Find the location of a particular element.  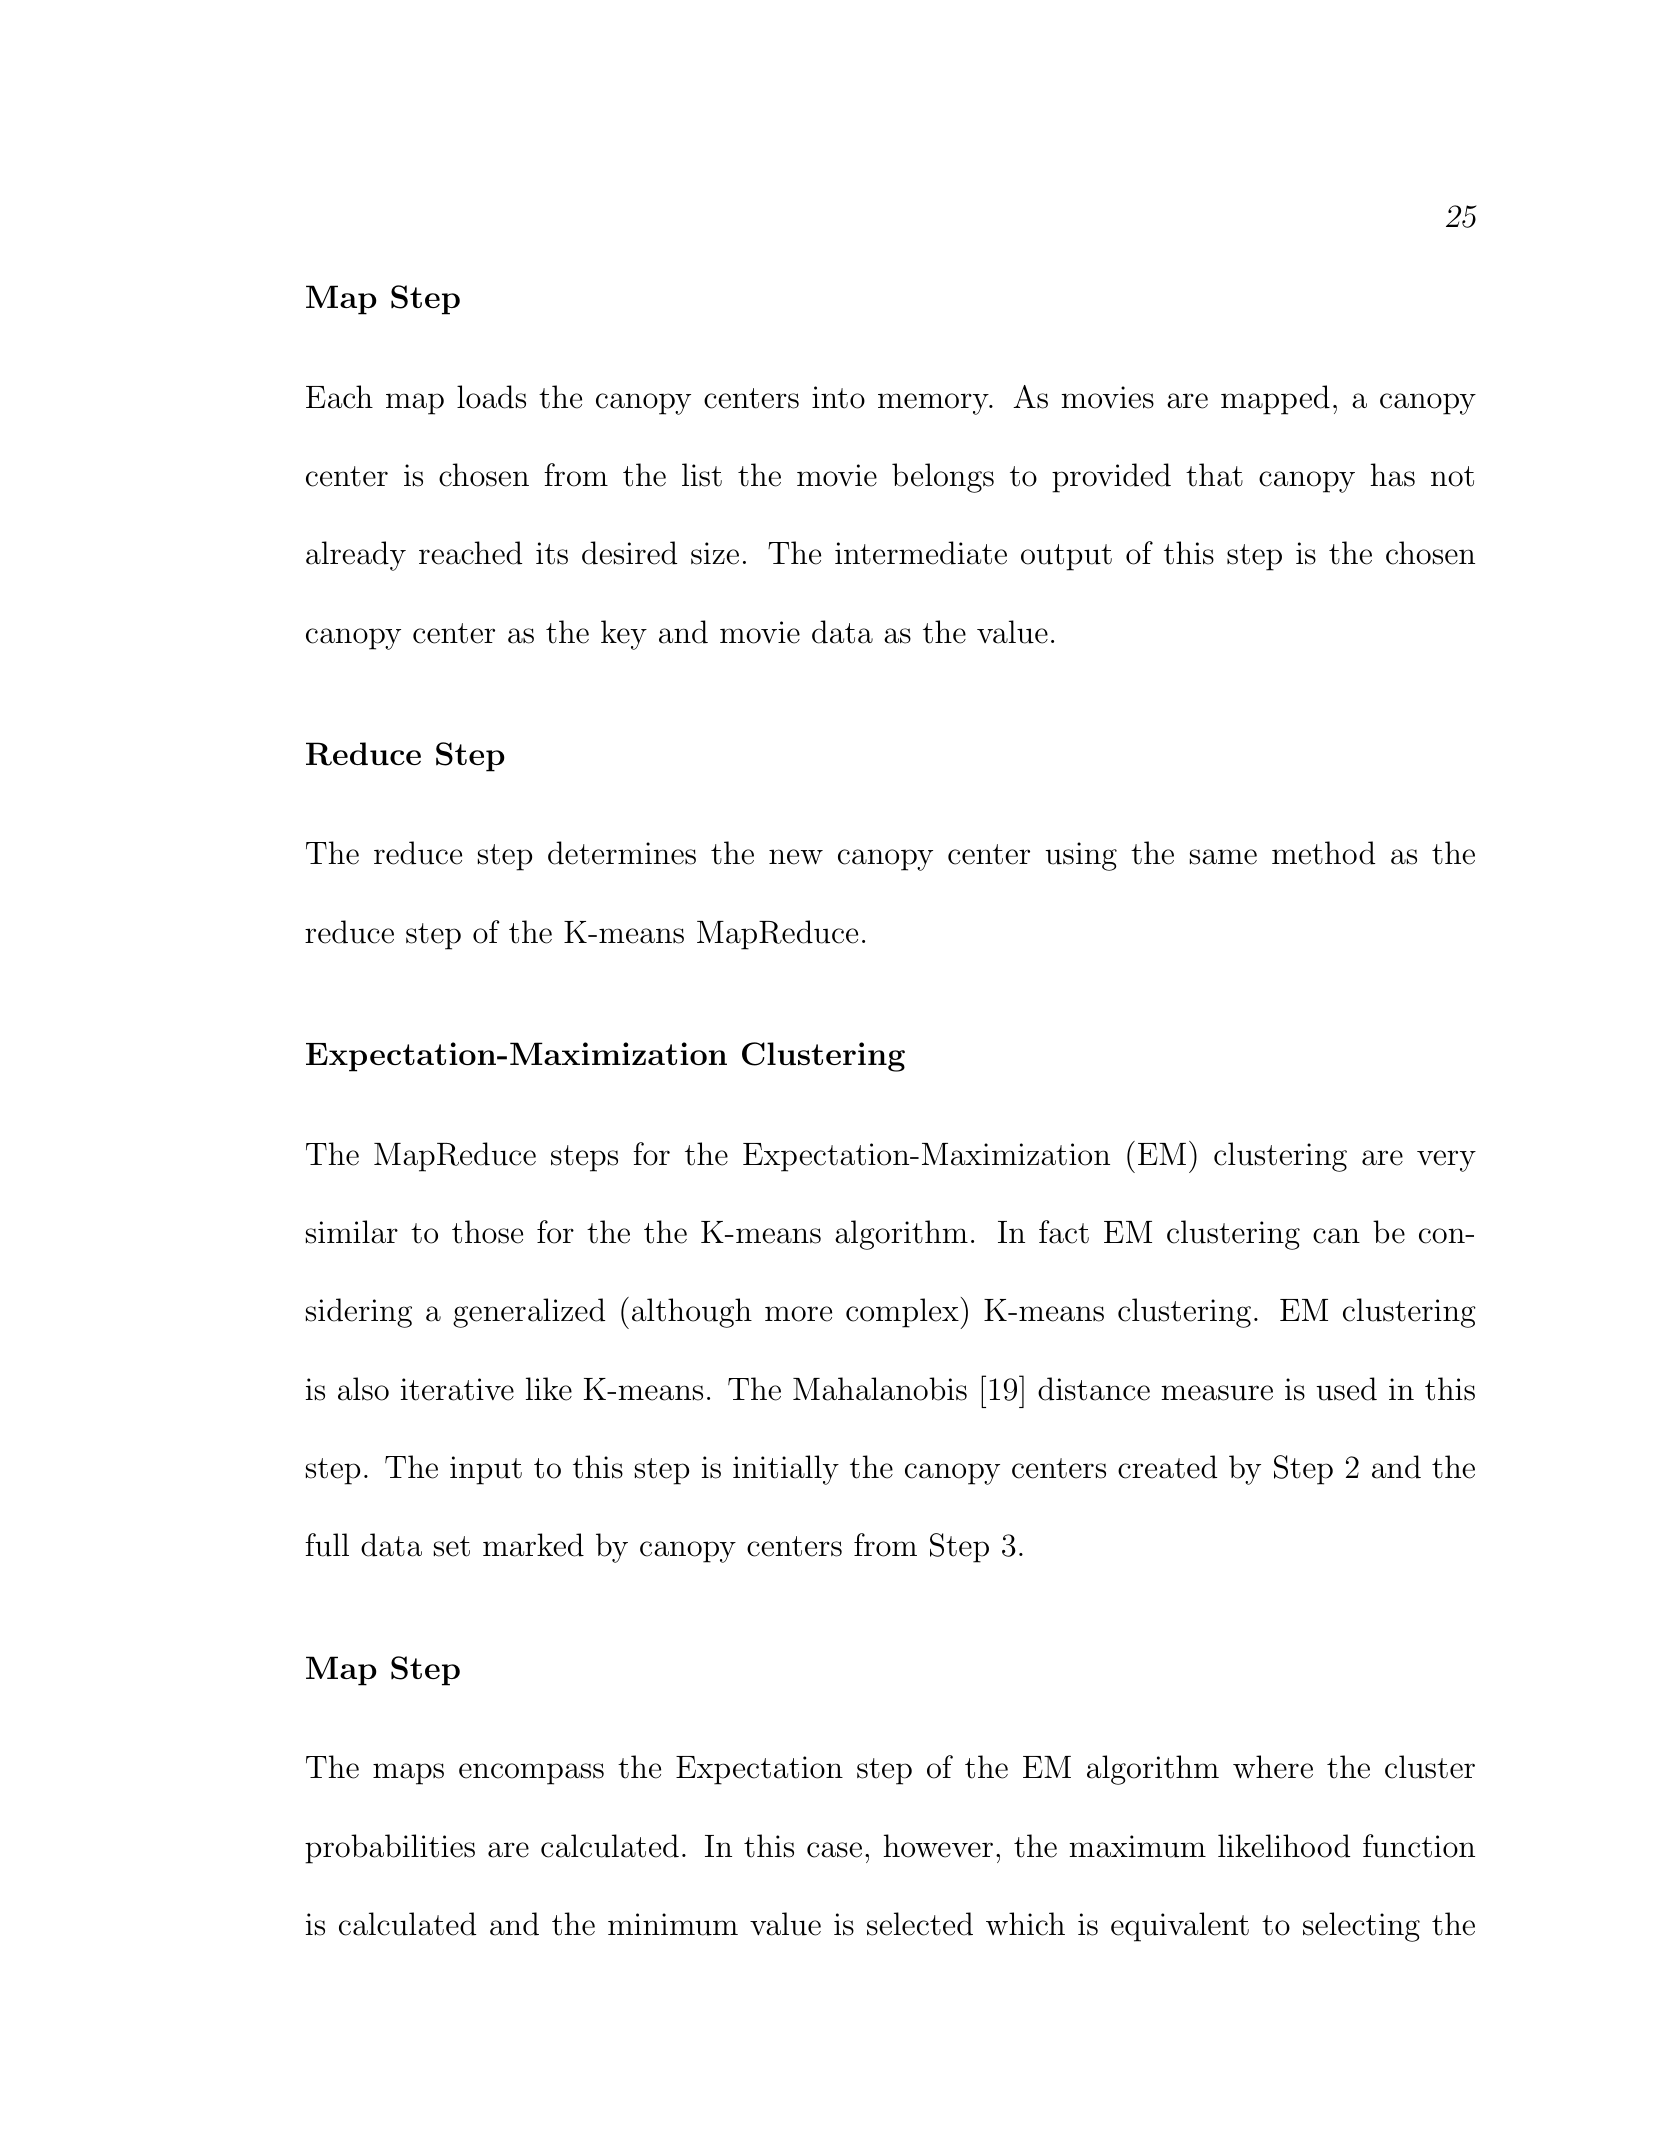

fact is located at coordinates (1064, 1232).
